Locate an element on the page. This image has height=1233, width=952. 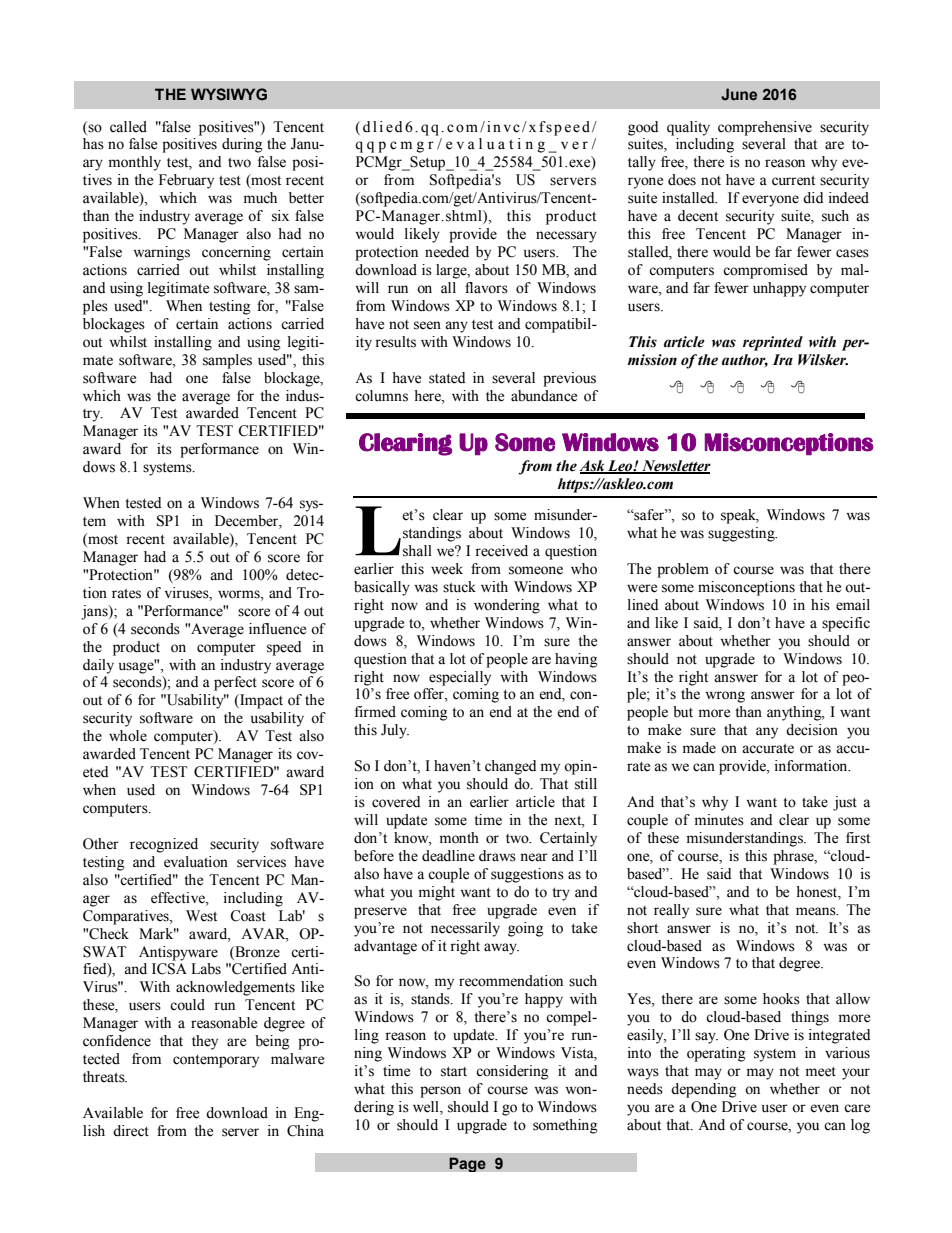
comprehensive is located at coordinates (765, 128).
